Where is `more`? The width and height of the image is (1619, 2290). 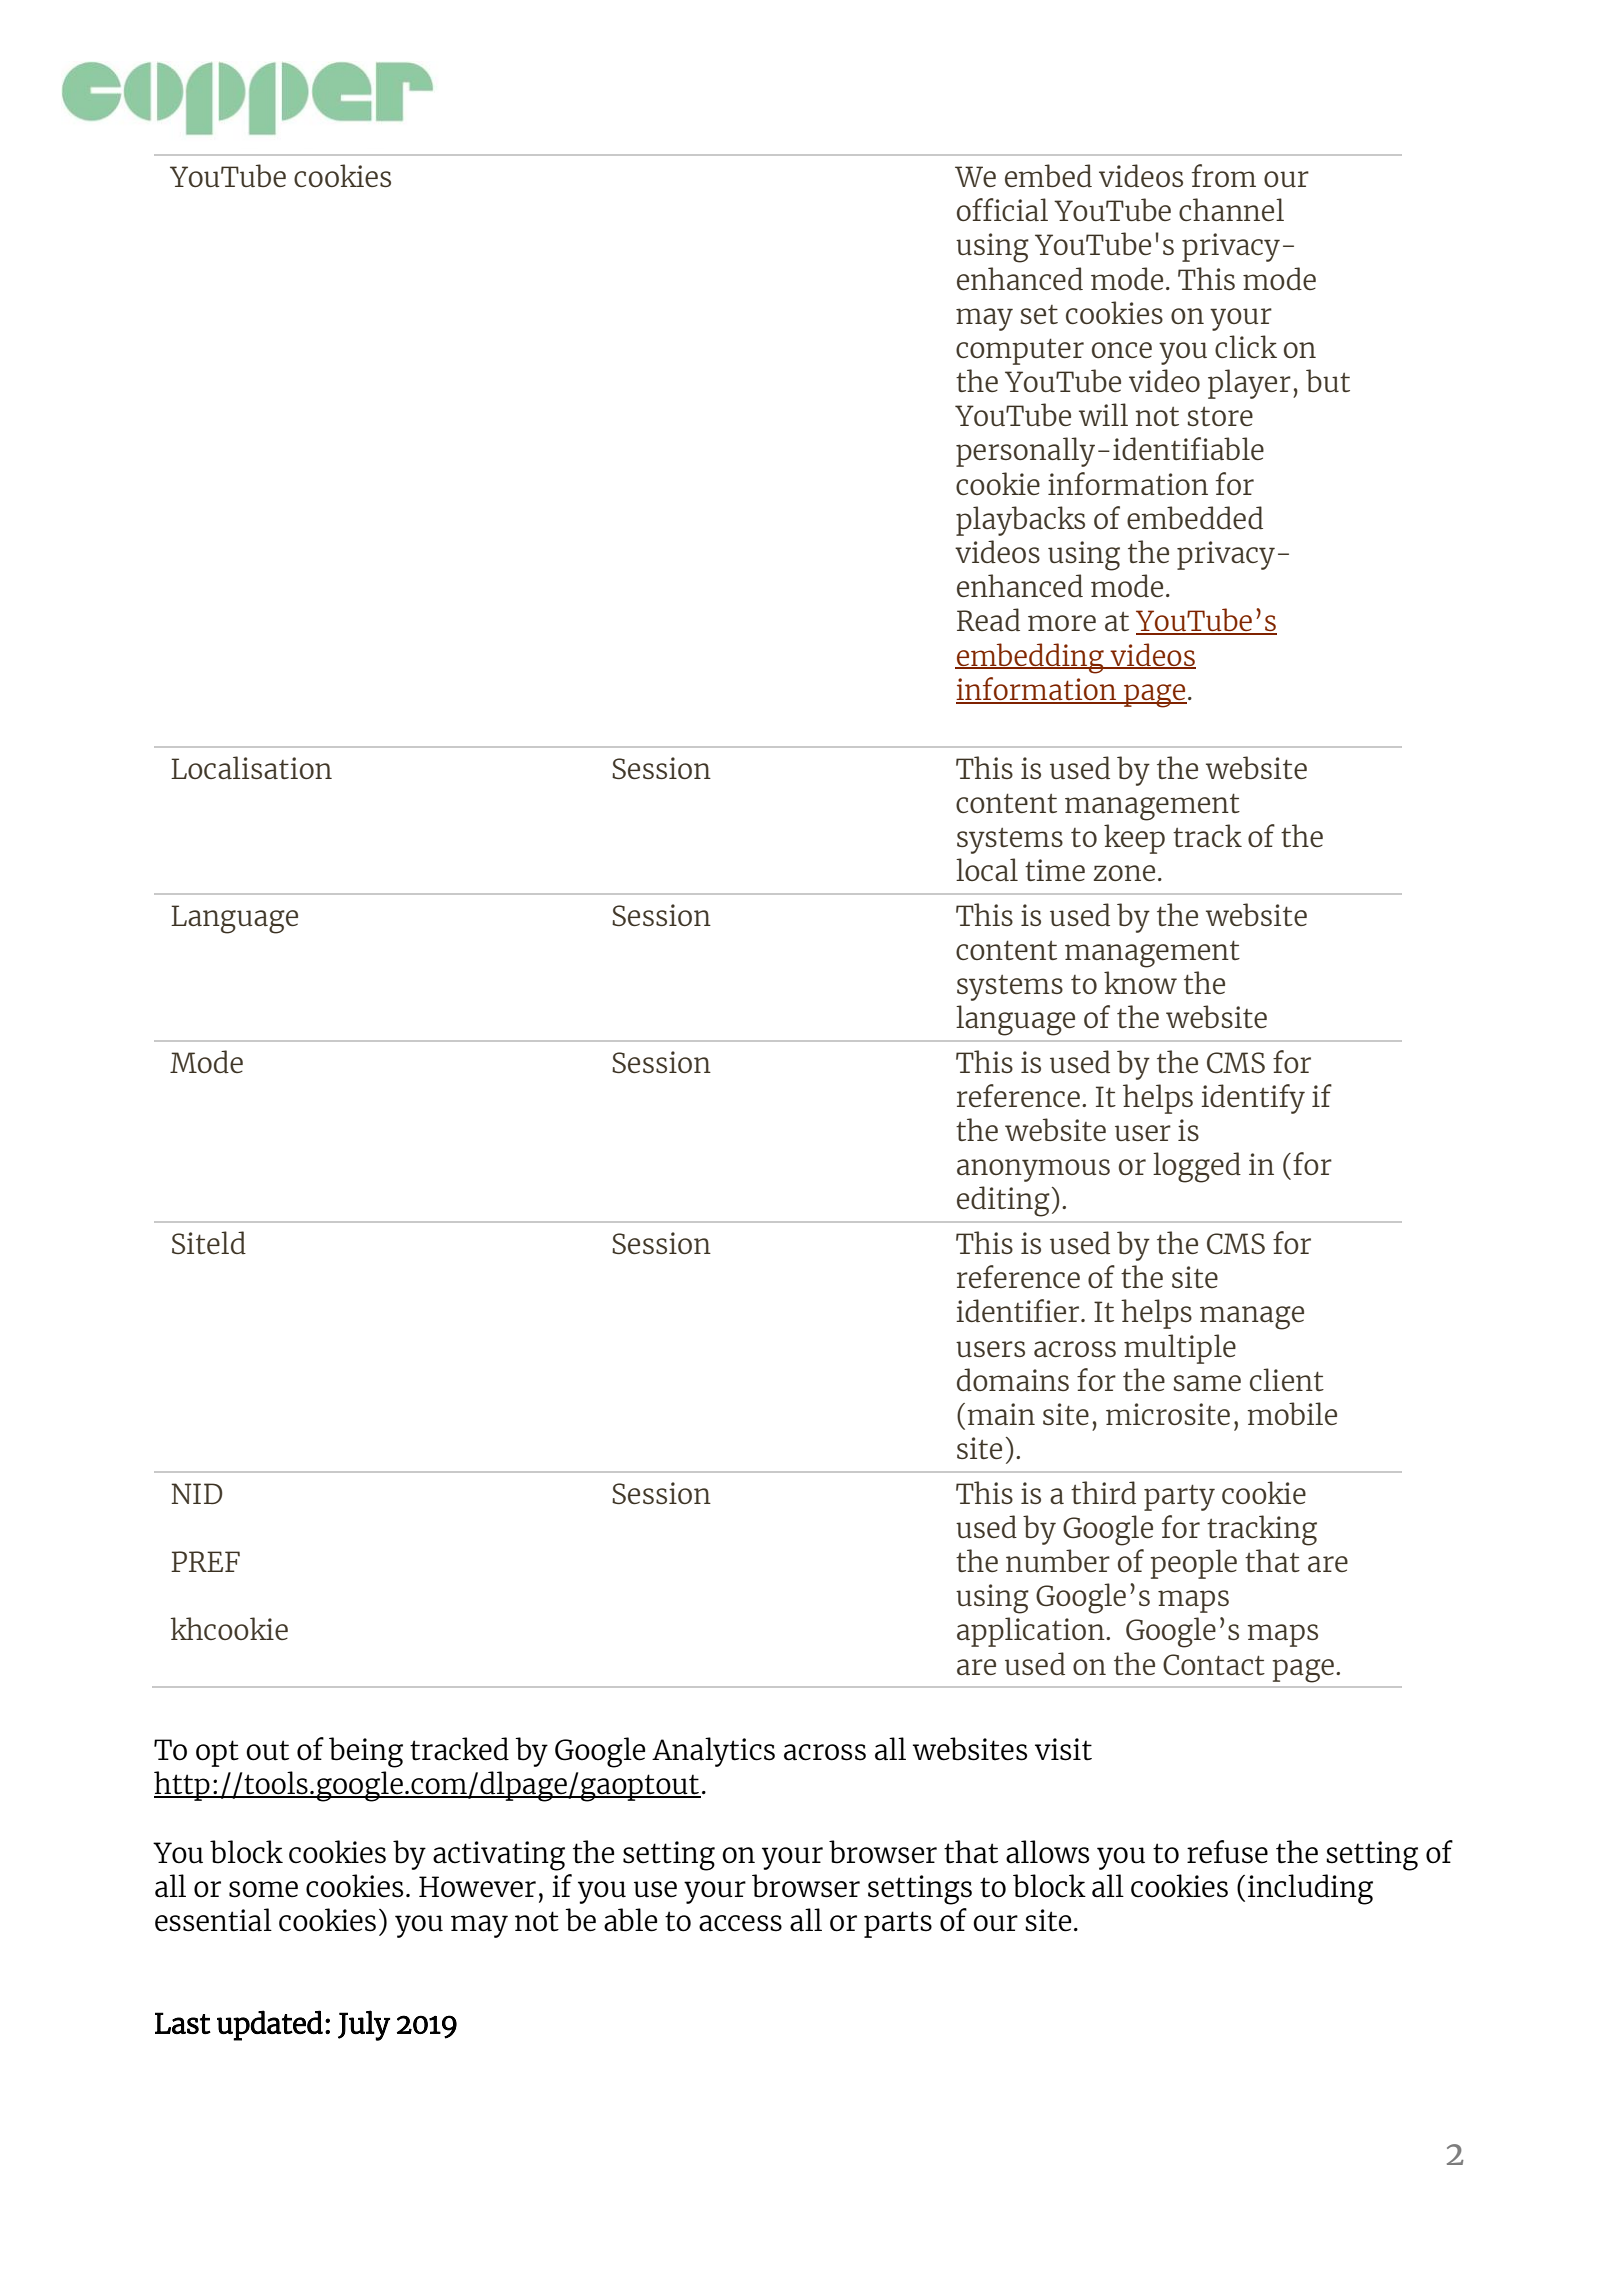 more is located at coordinates (1062, 623).
